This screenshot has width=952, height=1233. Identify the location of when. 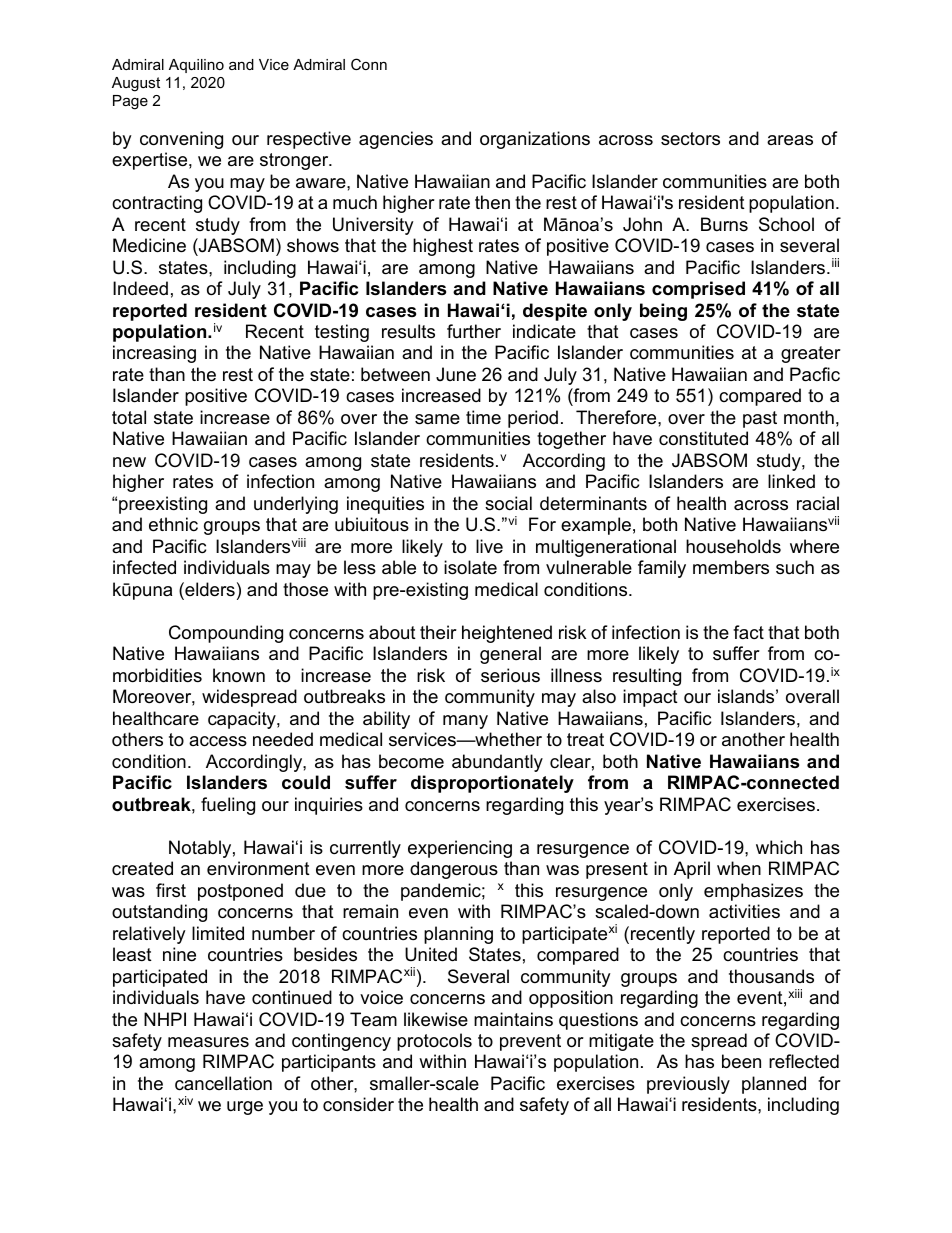
(739, 868).
